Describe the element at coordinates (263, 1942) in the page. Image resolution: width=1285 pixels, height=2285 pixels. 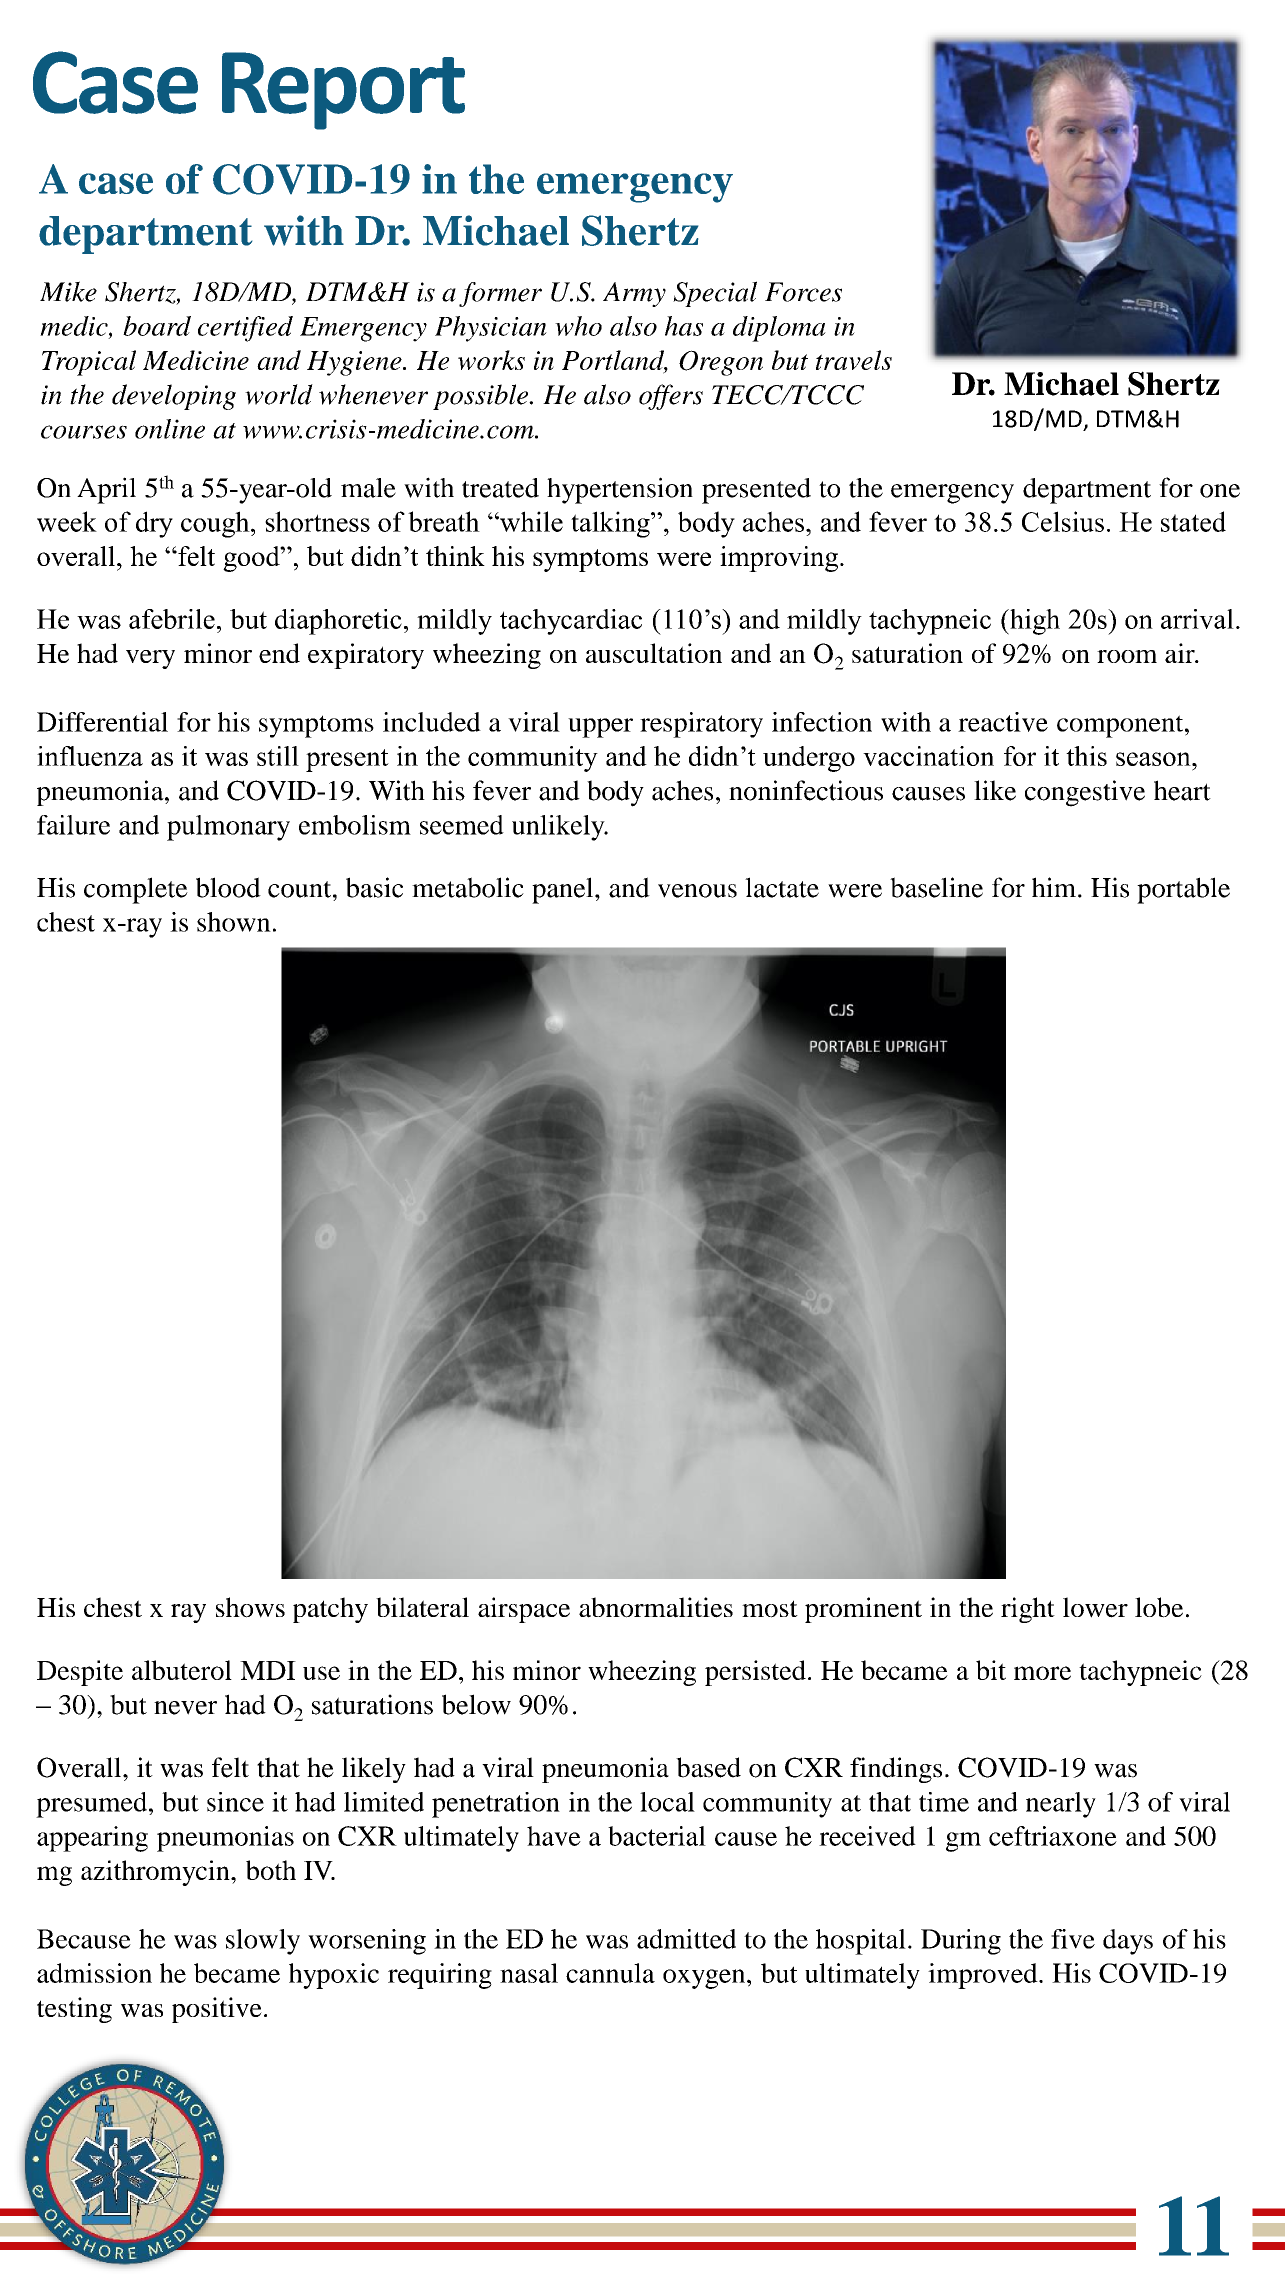
I see `slowly` at that location.
